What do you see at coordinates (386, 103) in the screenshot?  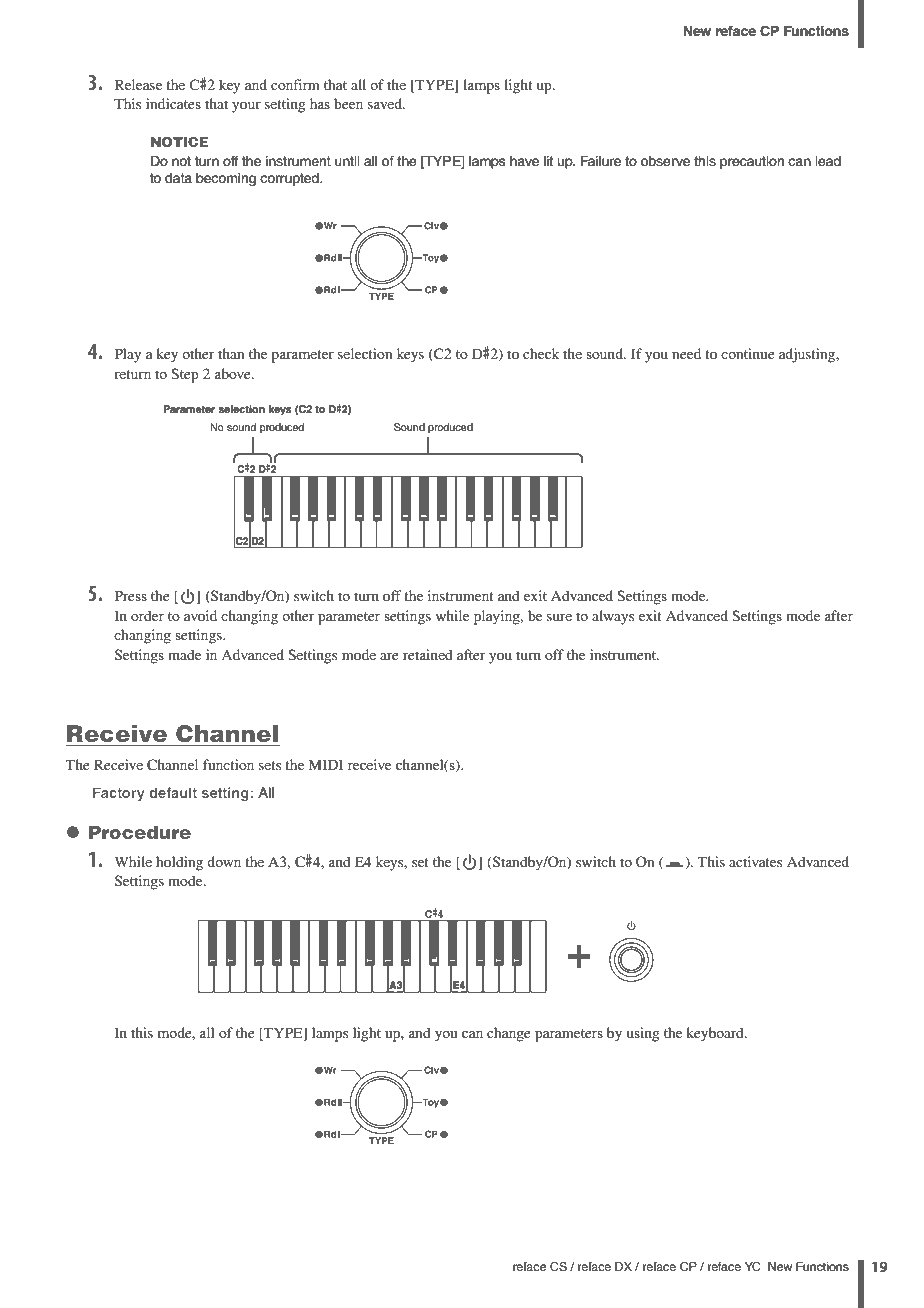 I see `saved` at bounding box center [386, 103].
